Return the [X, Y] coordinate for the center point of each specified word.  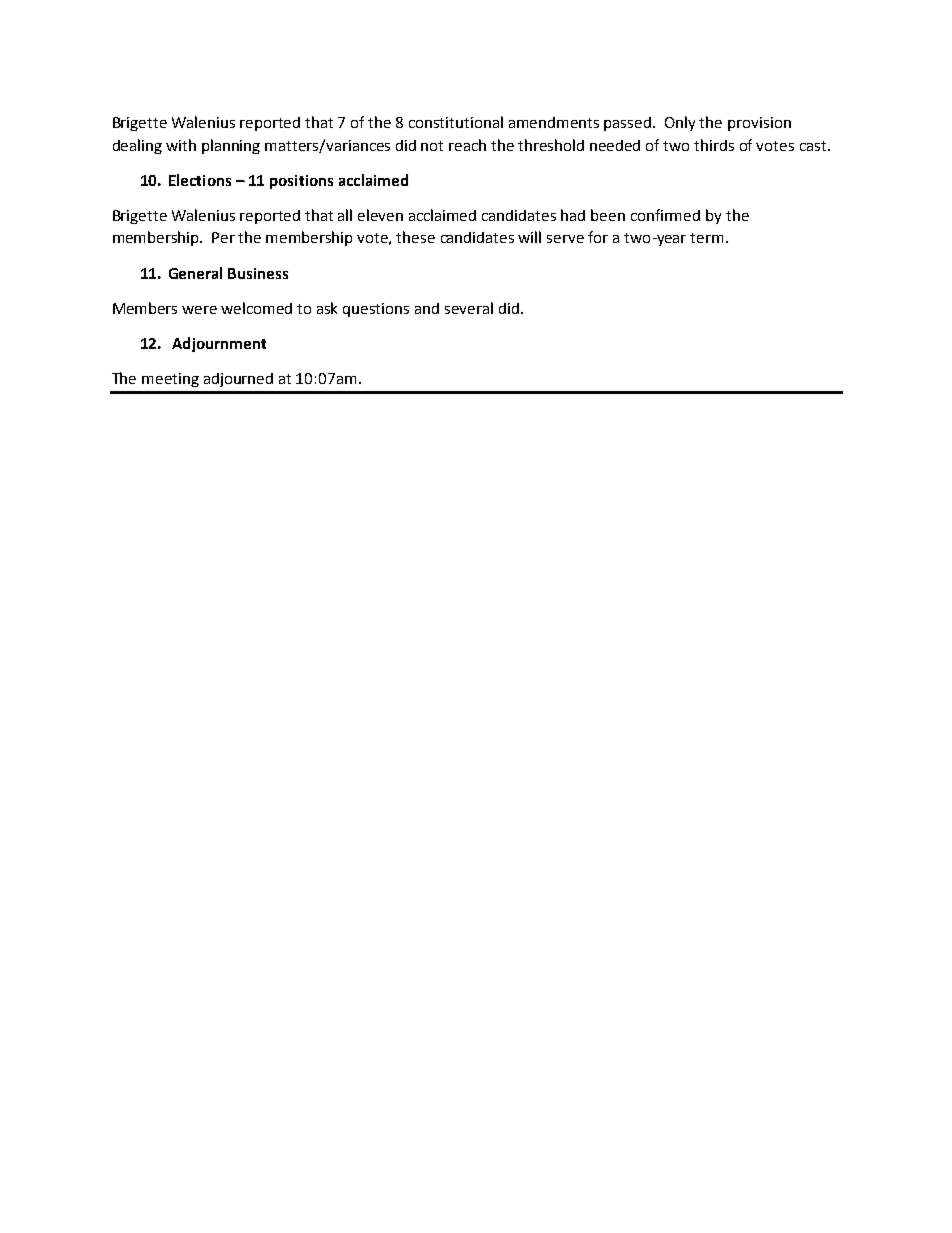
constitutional [456, 122]
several [469, 308]
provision [759, 124]
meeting [170, 380]
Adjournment [219, 344]
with [181, 145]
